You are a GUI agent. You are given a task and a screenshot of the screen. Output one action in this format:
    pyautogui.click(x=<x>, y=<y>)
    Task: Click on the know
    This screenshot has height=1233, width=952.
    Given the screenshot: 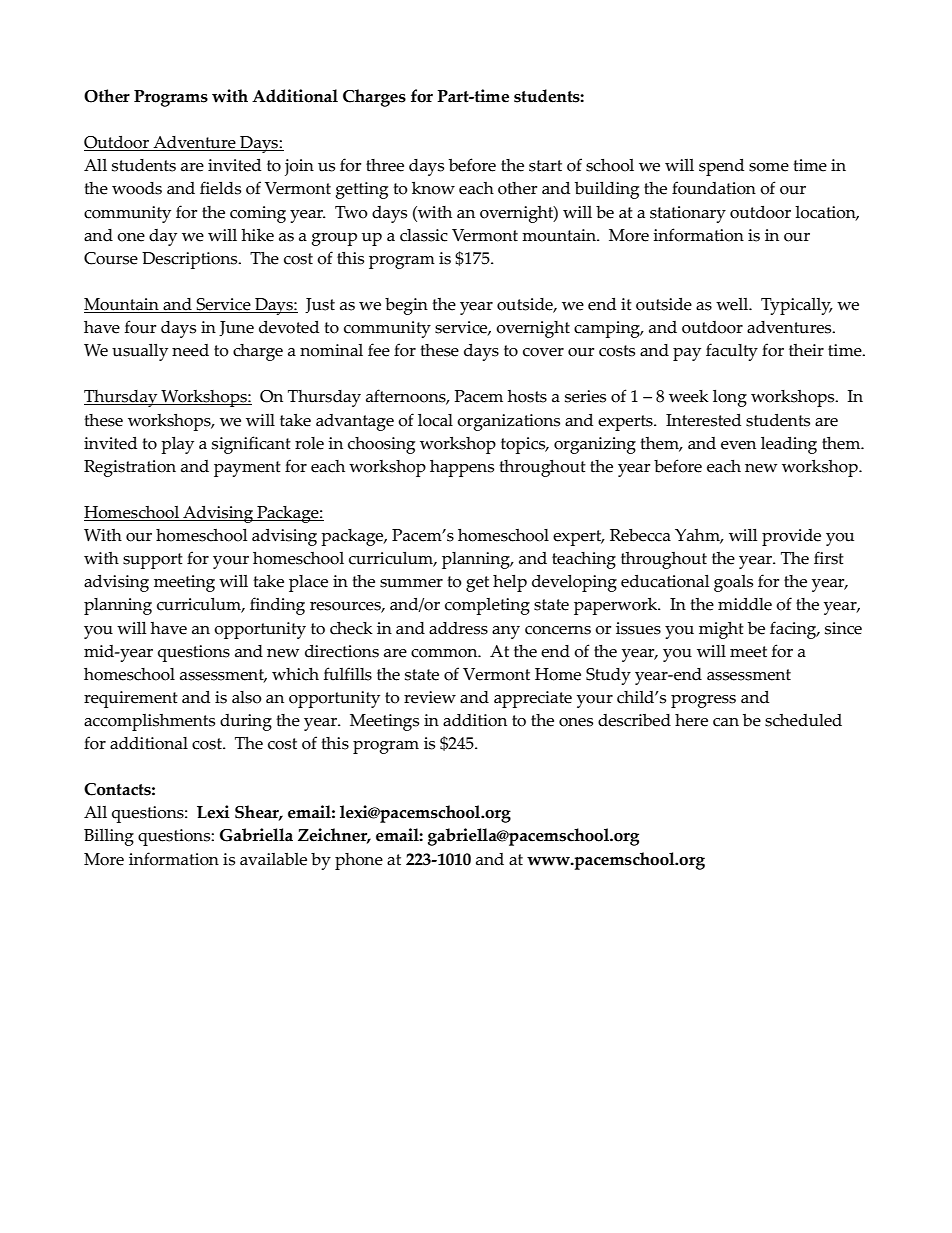 What is the action you would take?
    pyautogui.click(x=433, y=188)
